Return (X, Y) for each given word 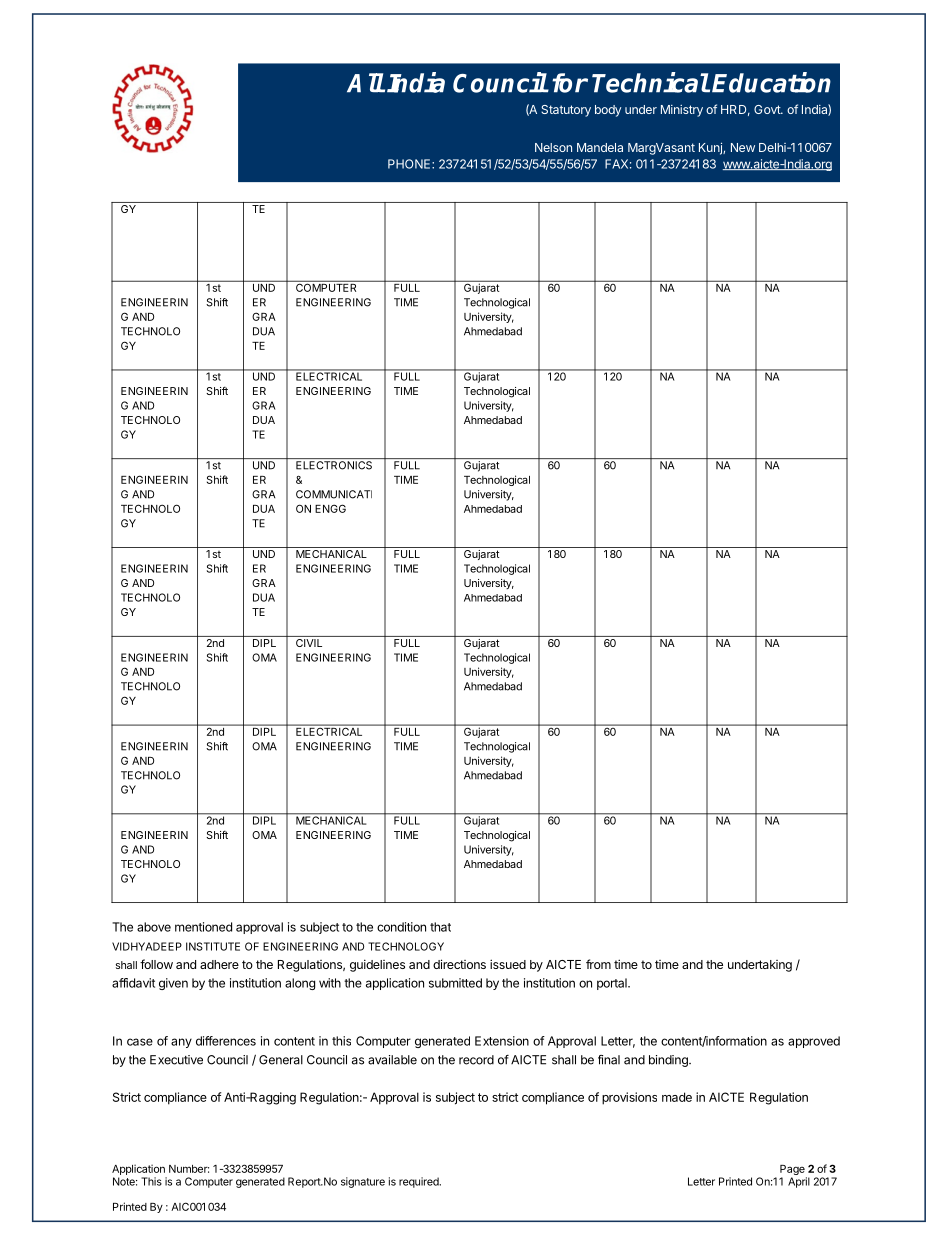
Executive (176, 1060)
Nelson (553, 147)
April (799, 1182)
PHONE (410, 164)
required (420, 1182)
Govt (768, 109)
